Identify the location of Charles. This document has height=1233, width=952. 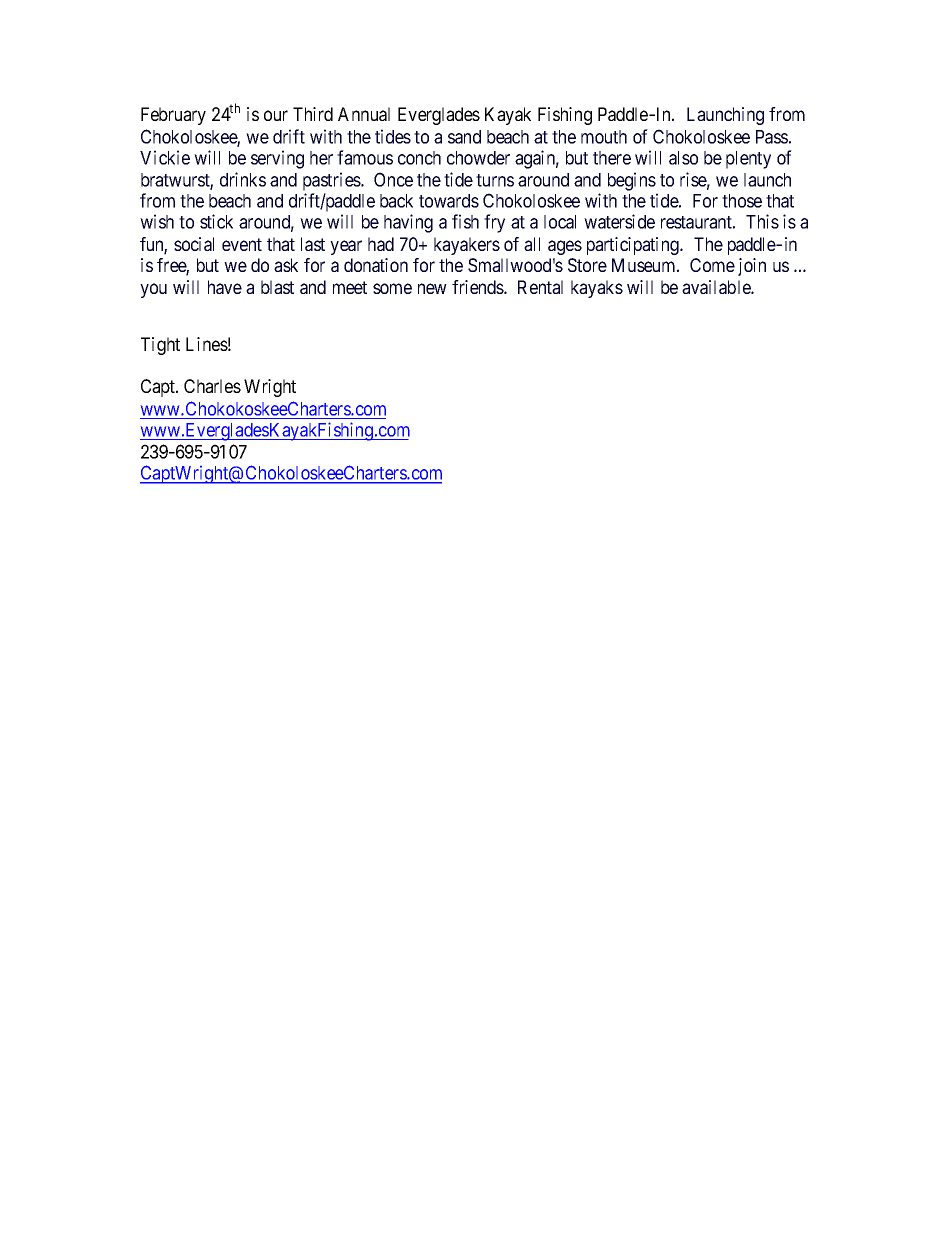
(212, 386).
